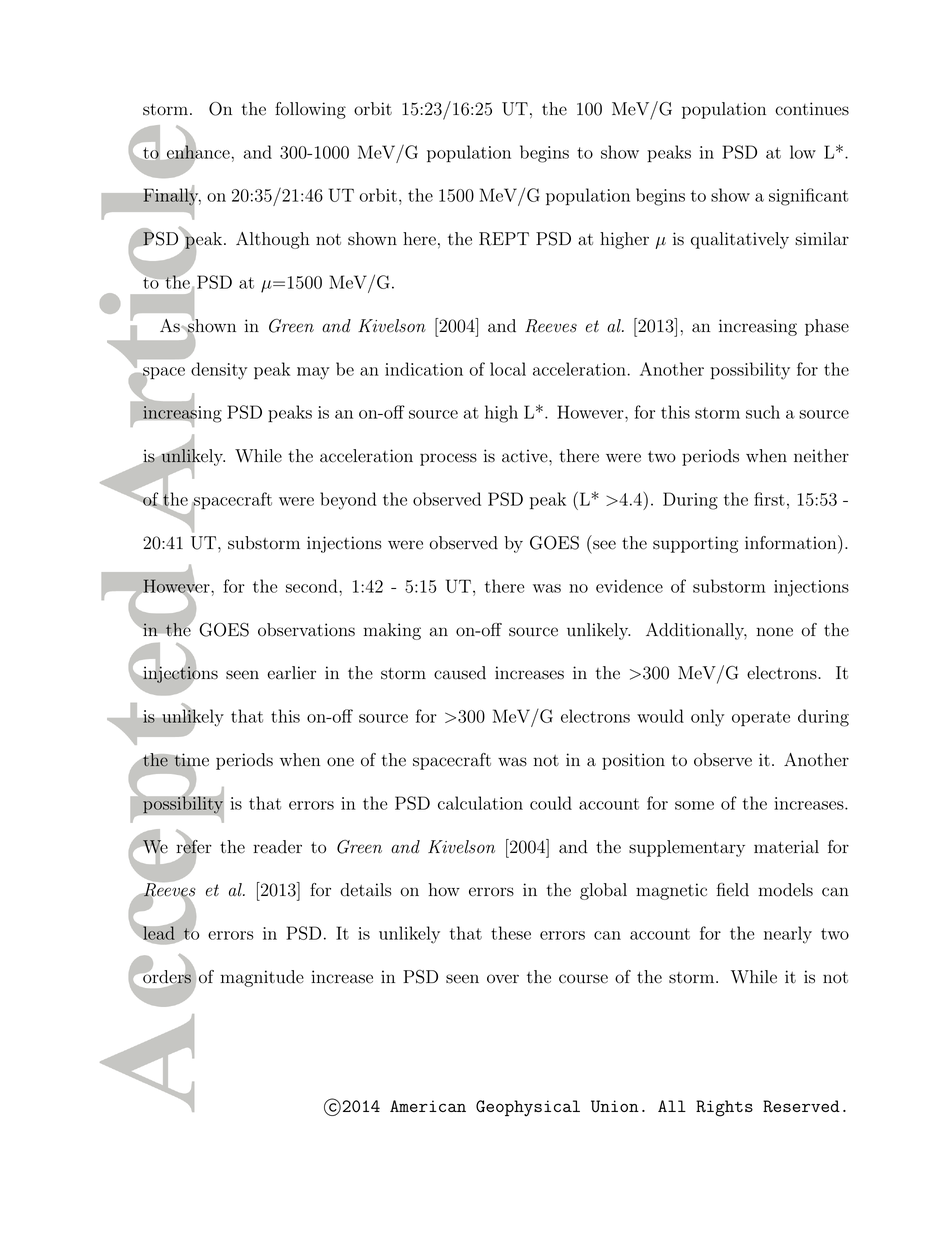  I want to click on continues, so click(812, 109).
